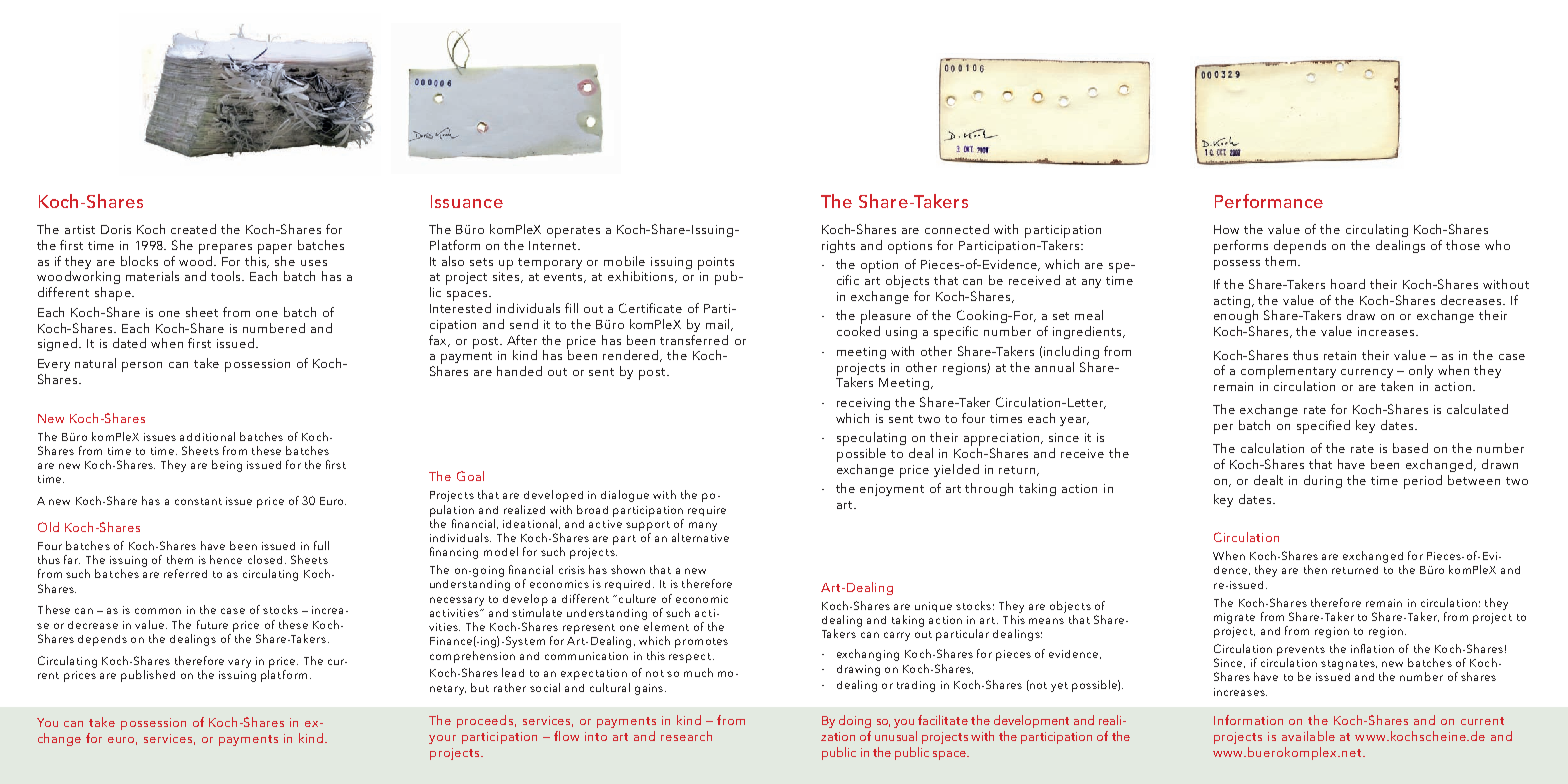  I want to click on your, so click(442, 739).
